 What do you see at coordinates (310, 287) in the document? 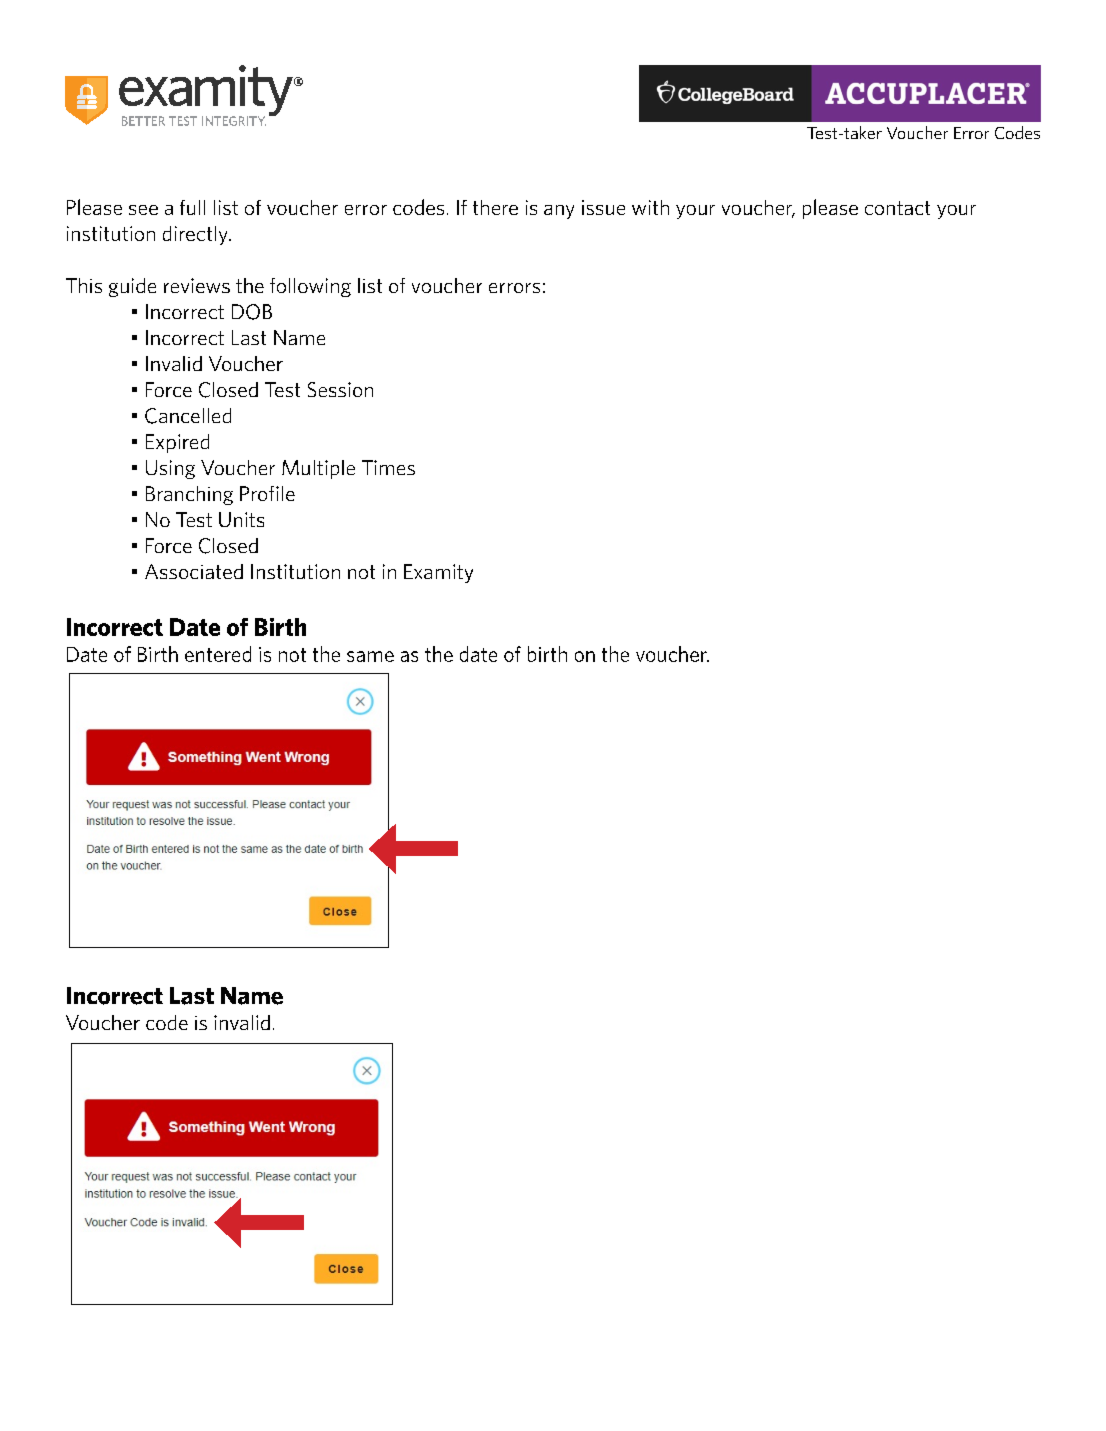
I see `following` at bounding box center [310, 287].
